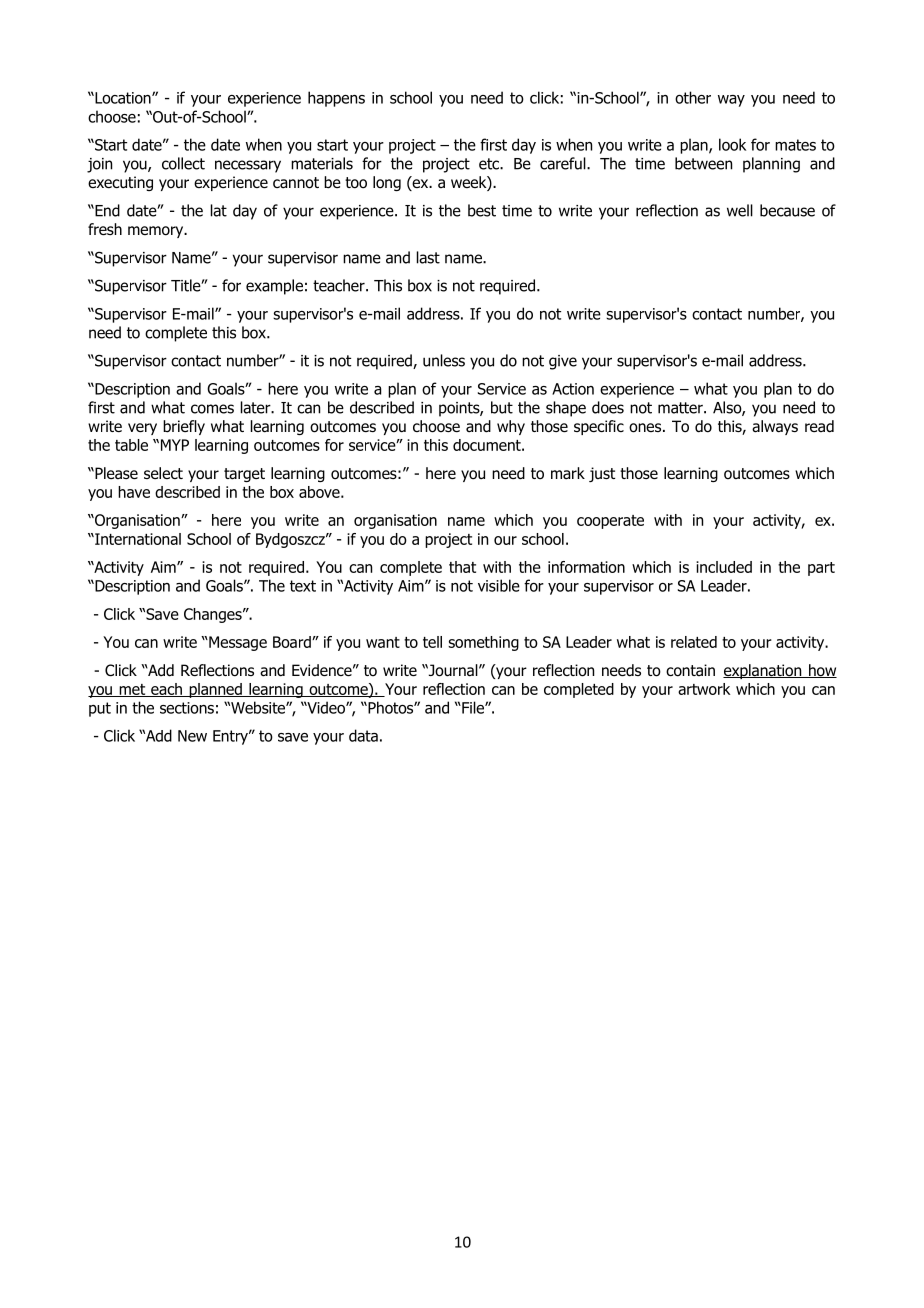 The height and width of the image is (1308, 924). What do you see at coordinates (214, 615) in the image?
I see `Changes` at bounding box center [214, 615].
